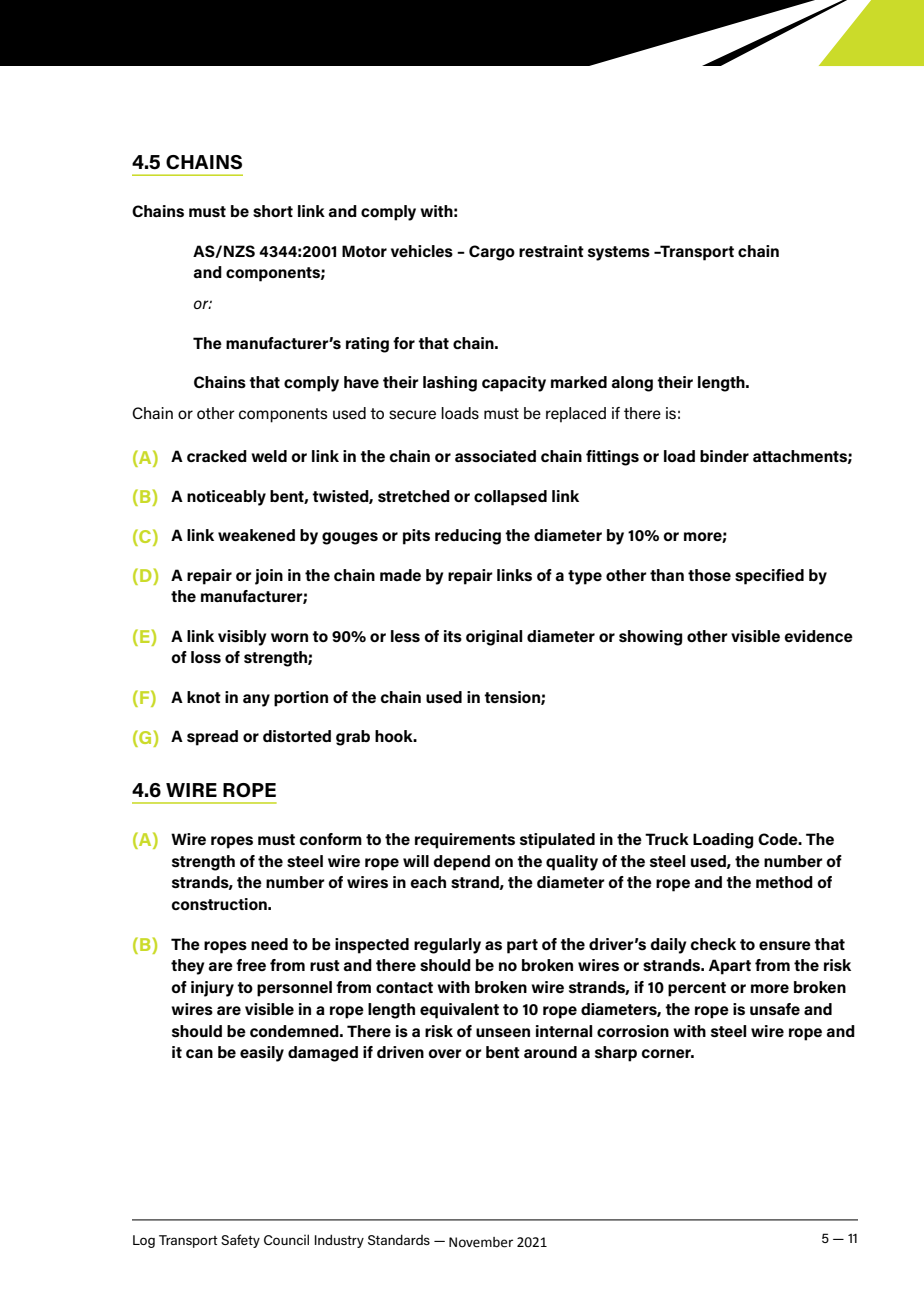 The image size is (924, 1308). I want to click on visibly, so click(242, 638).
